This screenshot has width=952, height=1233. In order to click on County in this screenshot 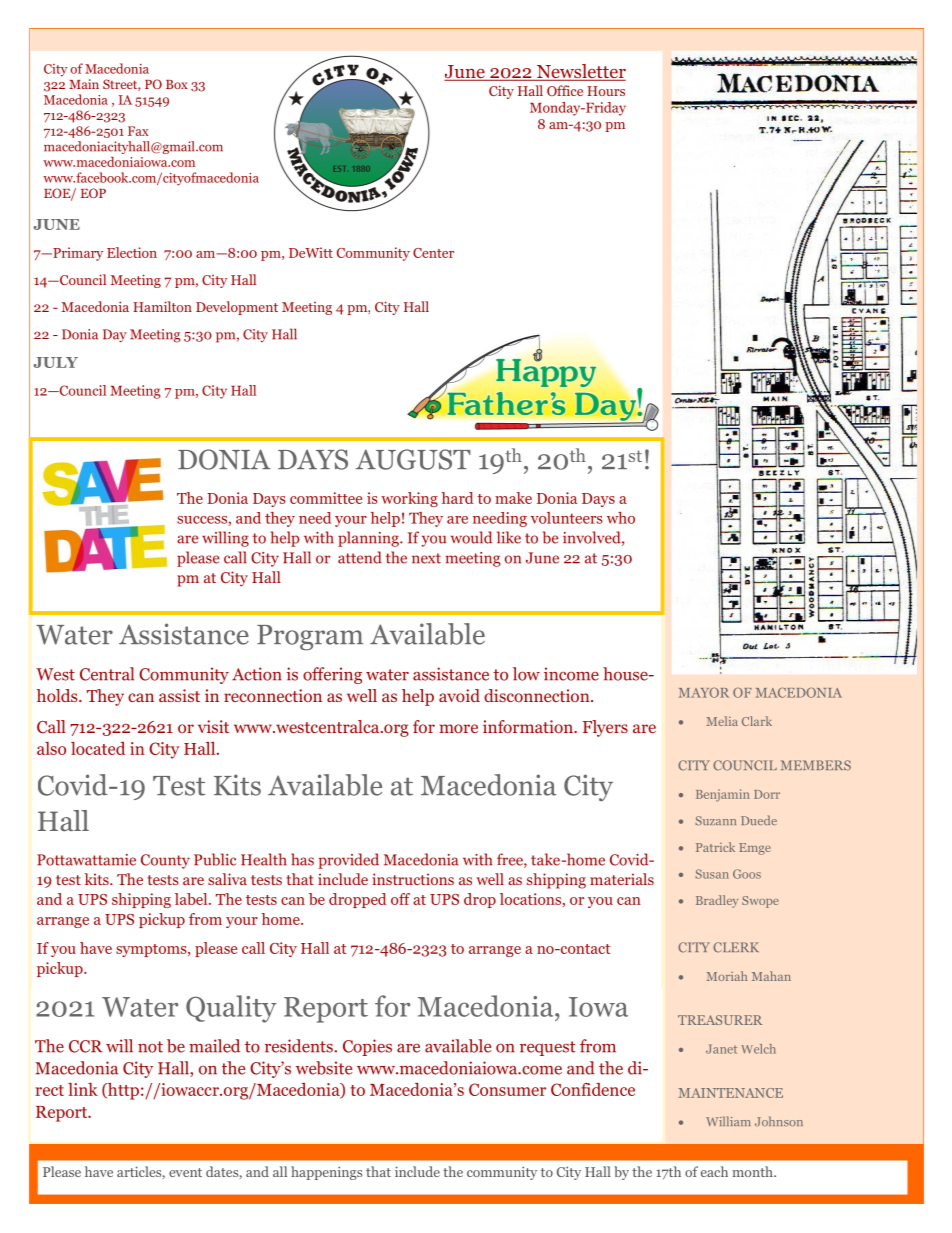, I will do `click(165, 861)`.
